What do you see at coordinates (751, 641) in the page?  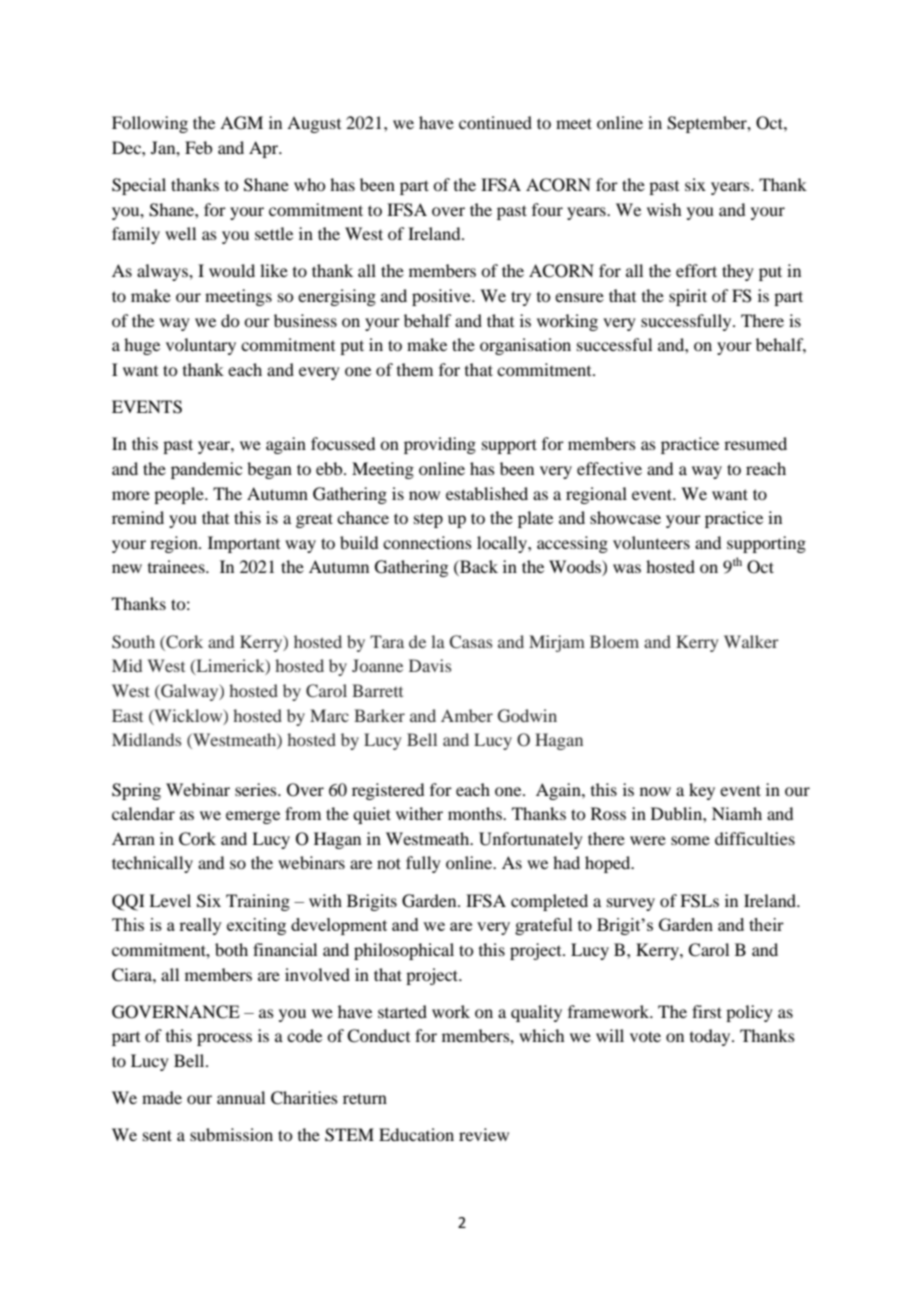 I see `Walker` at bounding box center [751, 641].
